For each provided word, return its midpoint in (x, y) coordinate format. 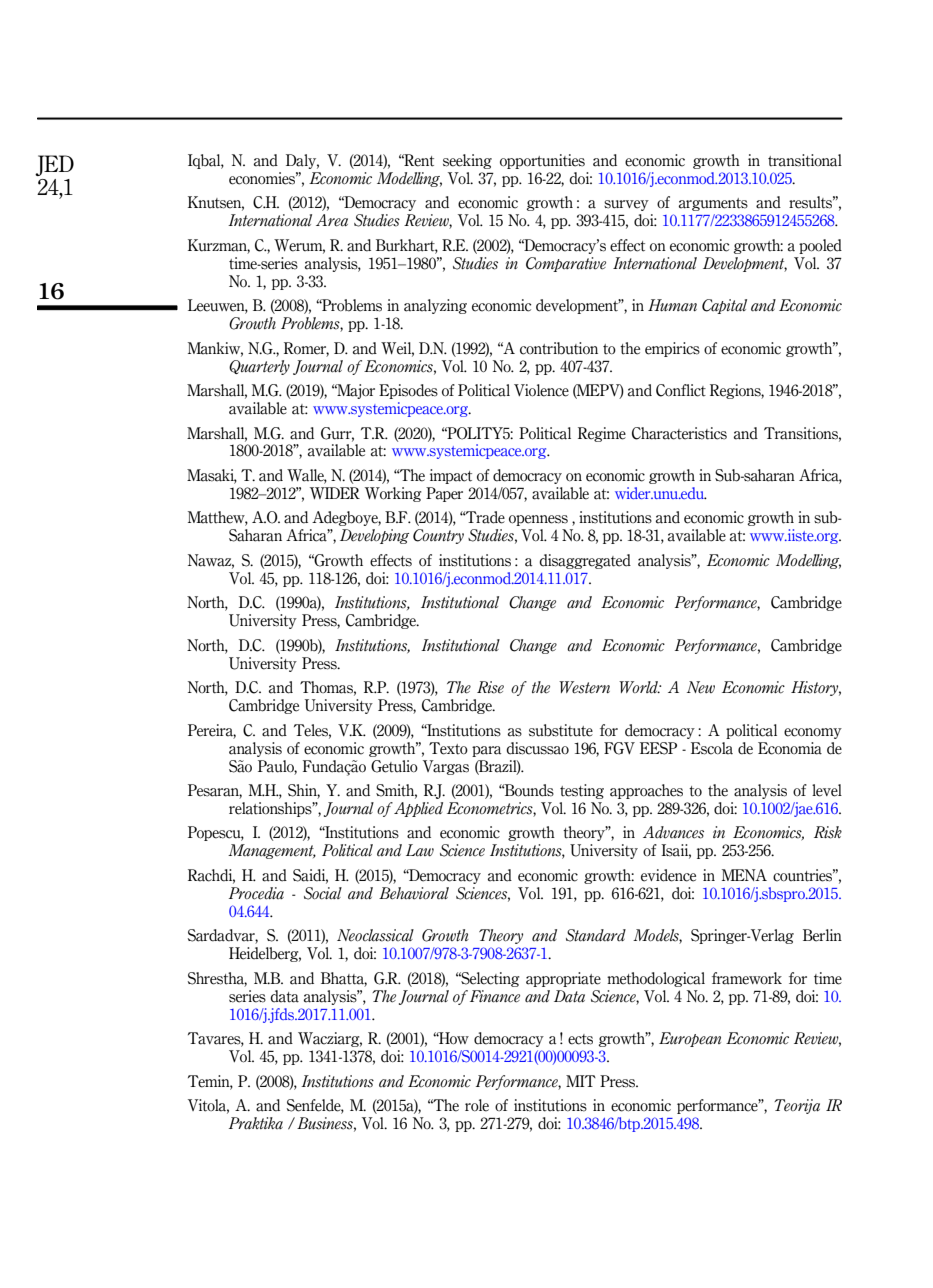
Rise (490, 687)
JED (54, 165)
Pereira (212, 731)
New (701, 687)
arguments (713, 204)
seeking (467, 161)
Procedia (256, 893)
